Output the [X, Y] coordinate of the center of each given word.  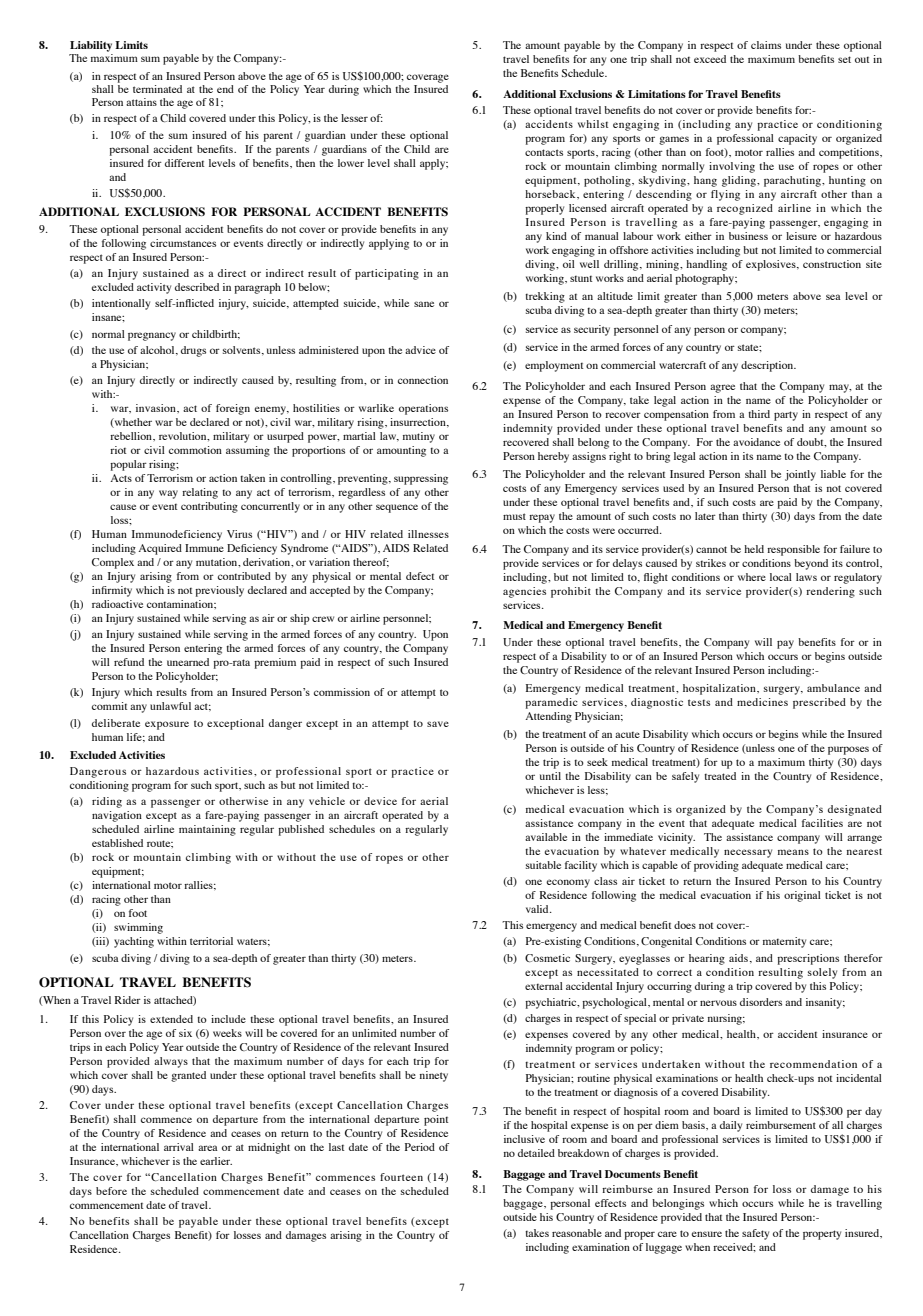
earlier [216, 1161]
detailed [536, 1153]
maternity [784, 942]
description [768, 366]
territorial [211, 941]
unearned [188, 662]
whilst [593, 124]
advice [420, 350]
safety [755, 1234]
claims [766, 45]
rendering [830, 592]
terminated [157, 89]
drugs [193, 351]
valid [538, 909]
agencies [524, 592]
